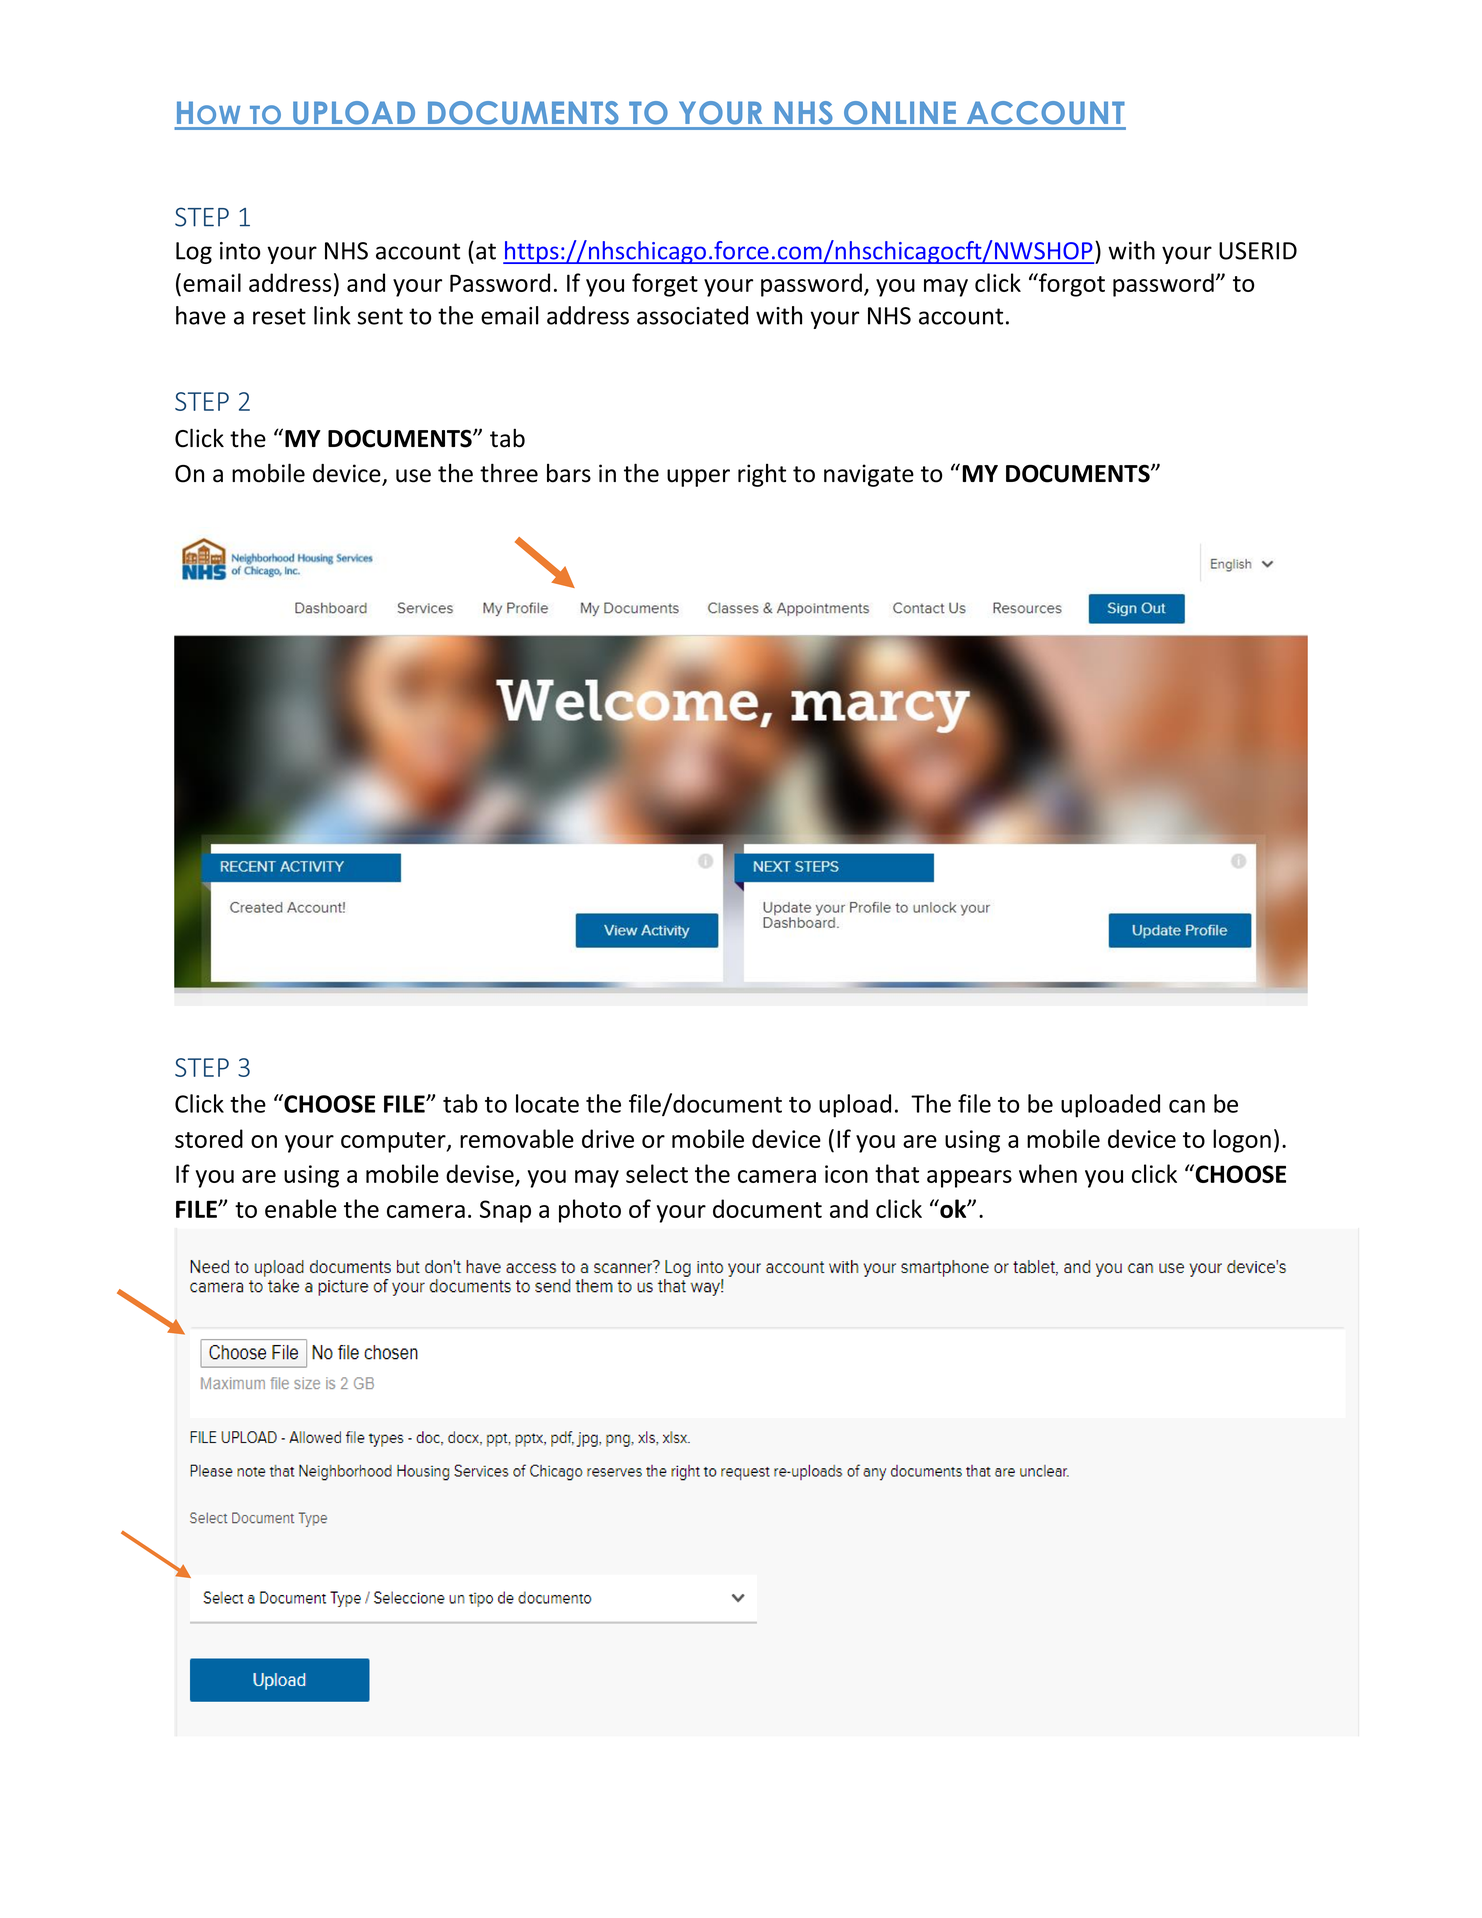 This screenshot has width=1482, height=1918. I want to click on ONLINE, so click(899, 112).
